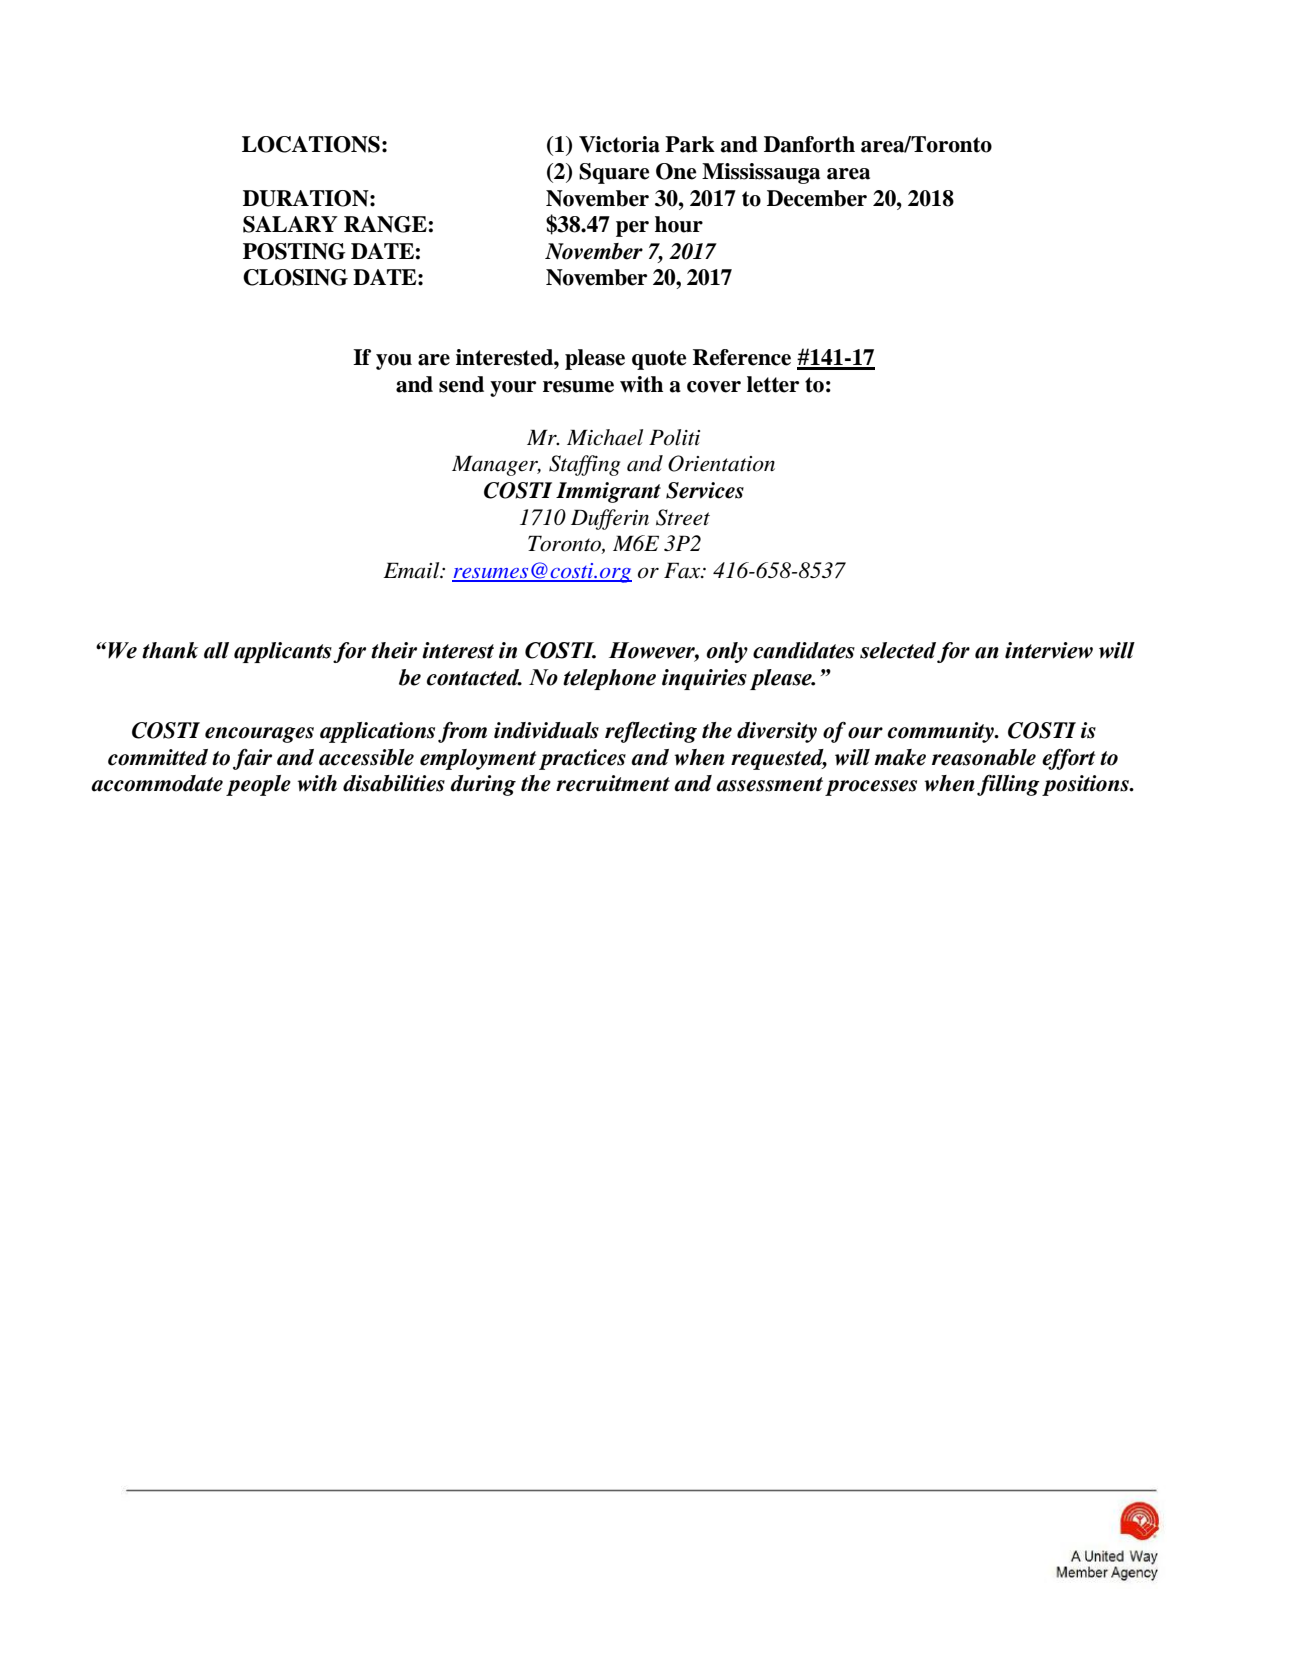 The image size is (1289, 1667). I want to click on Square, so click(614, 173).
